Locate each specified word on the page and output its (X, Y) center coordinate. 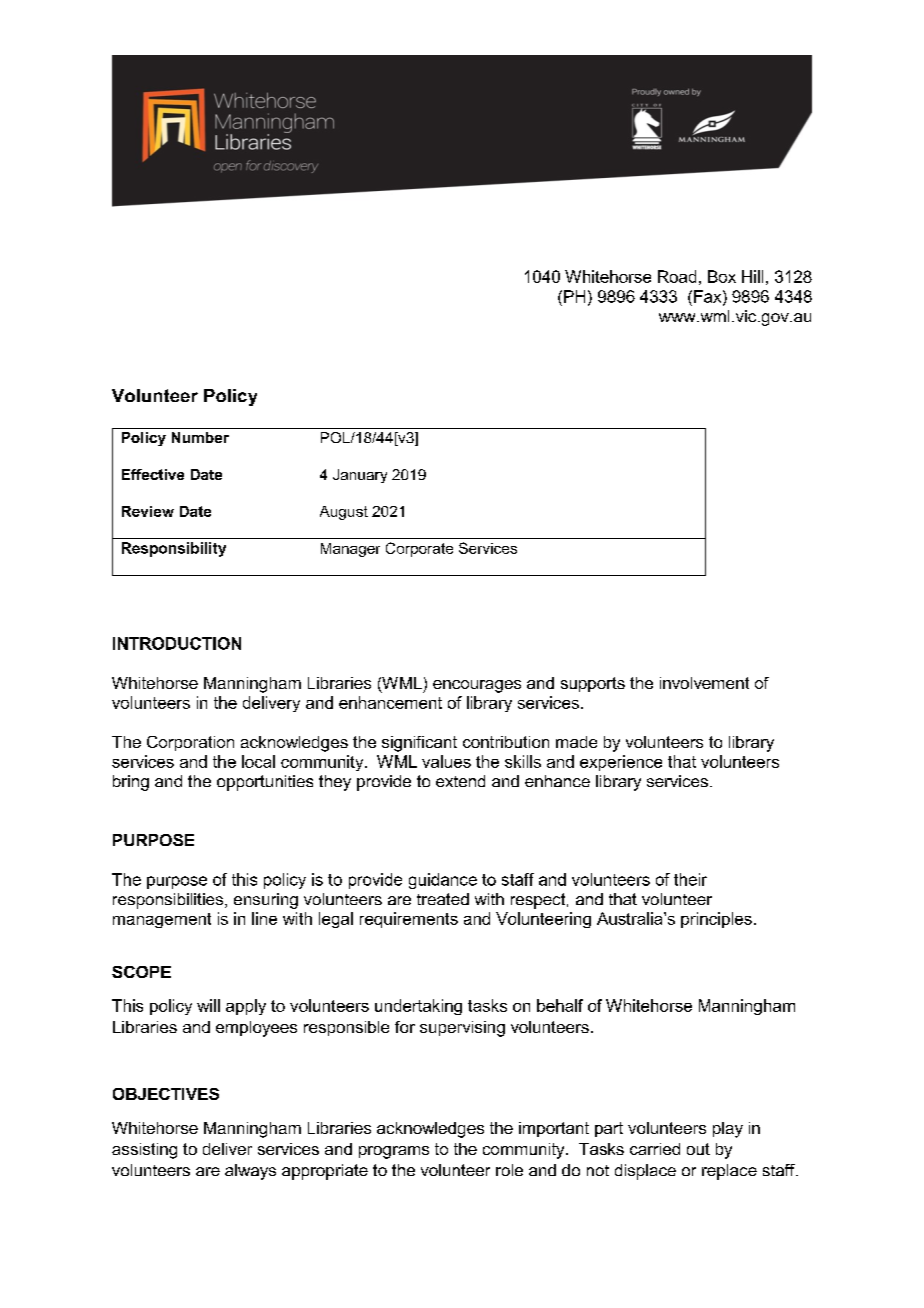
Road (677, 276)
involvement (704, 683)
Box (722, 276)
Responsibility (174, 549)
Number (200, 437)
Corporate (419, 549)
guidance (443, 881)
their (690, 879)
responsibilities (169, 901)
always (250, 1172)
